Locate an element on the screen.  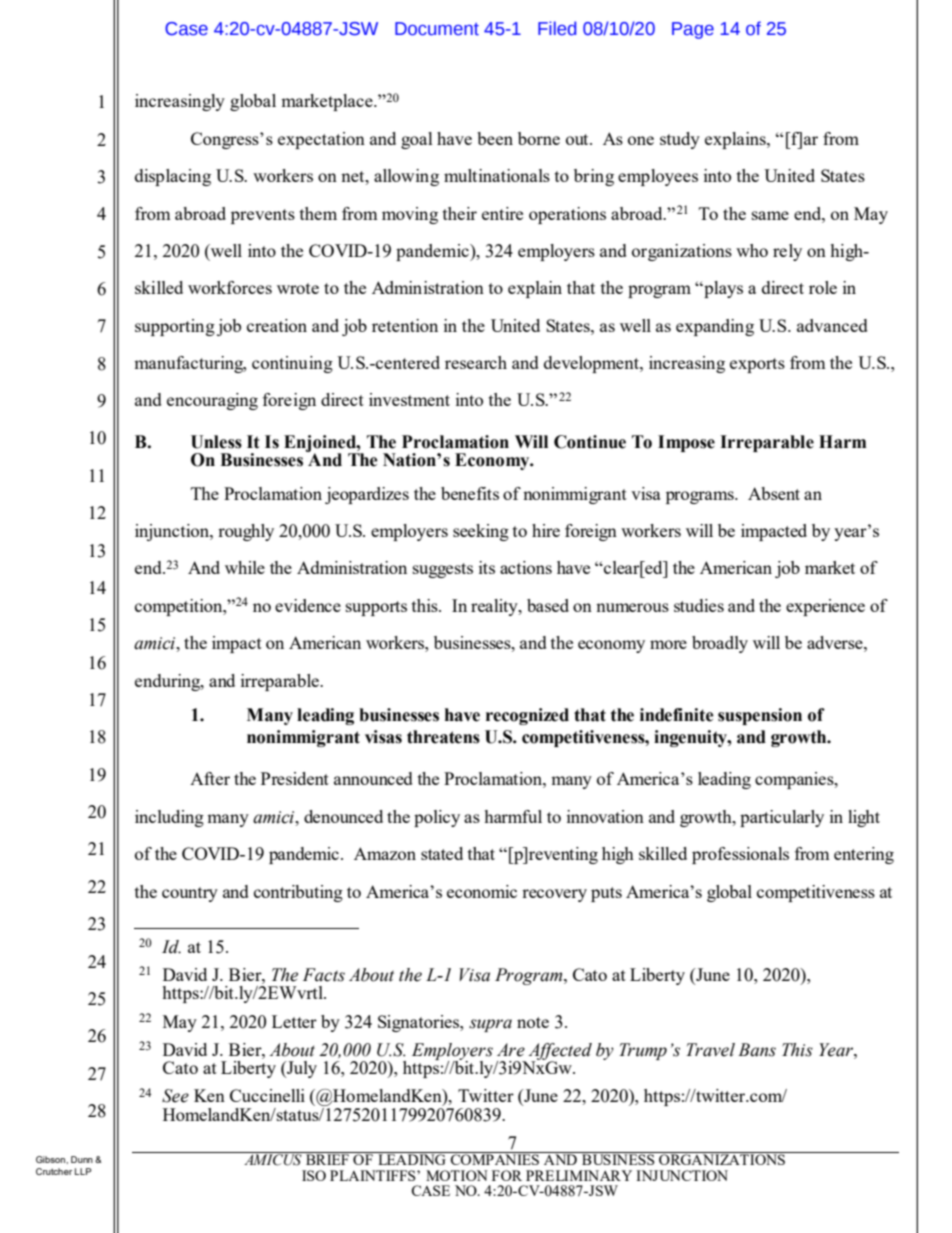
Document is located at coordinates (437, 29).
